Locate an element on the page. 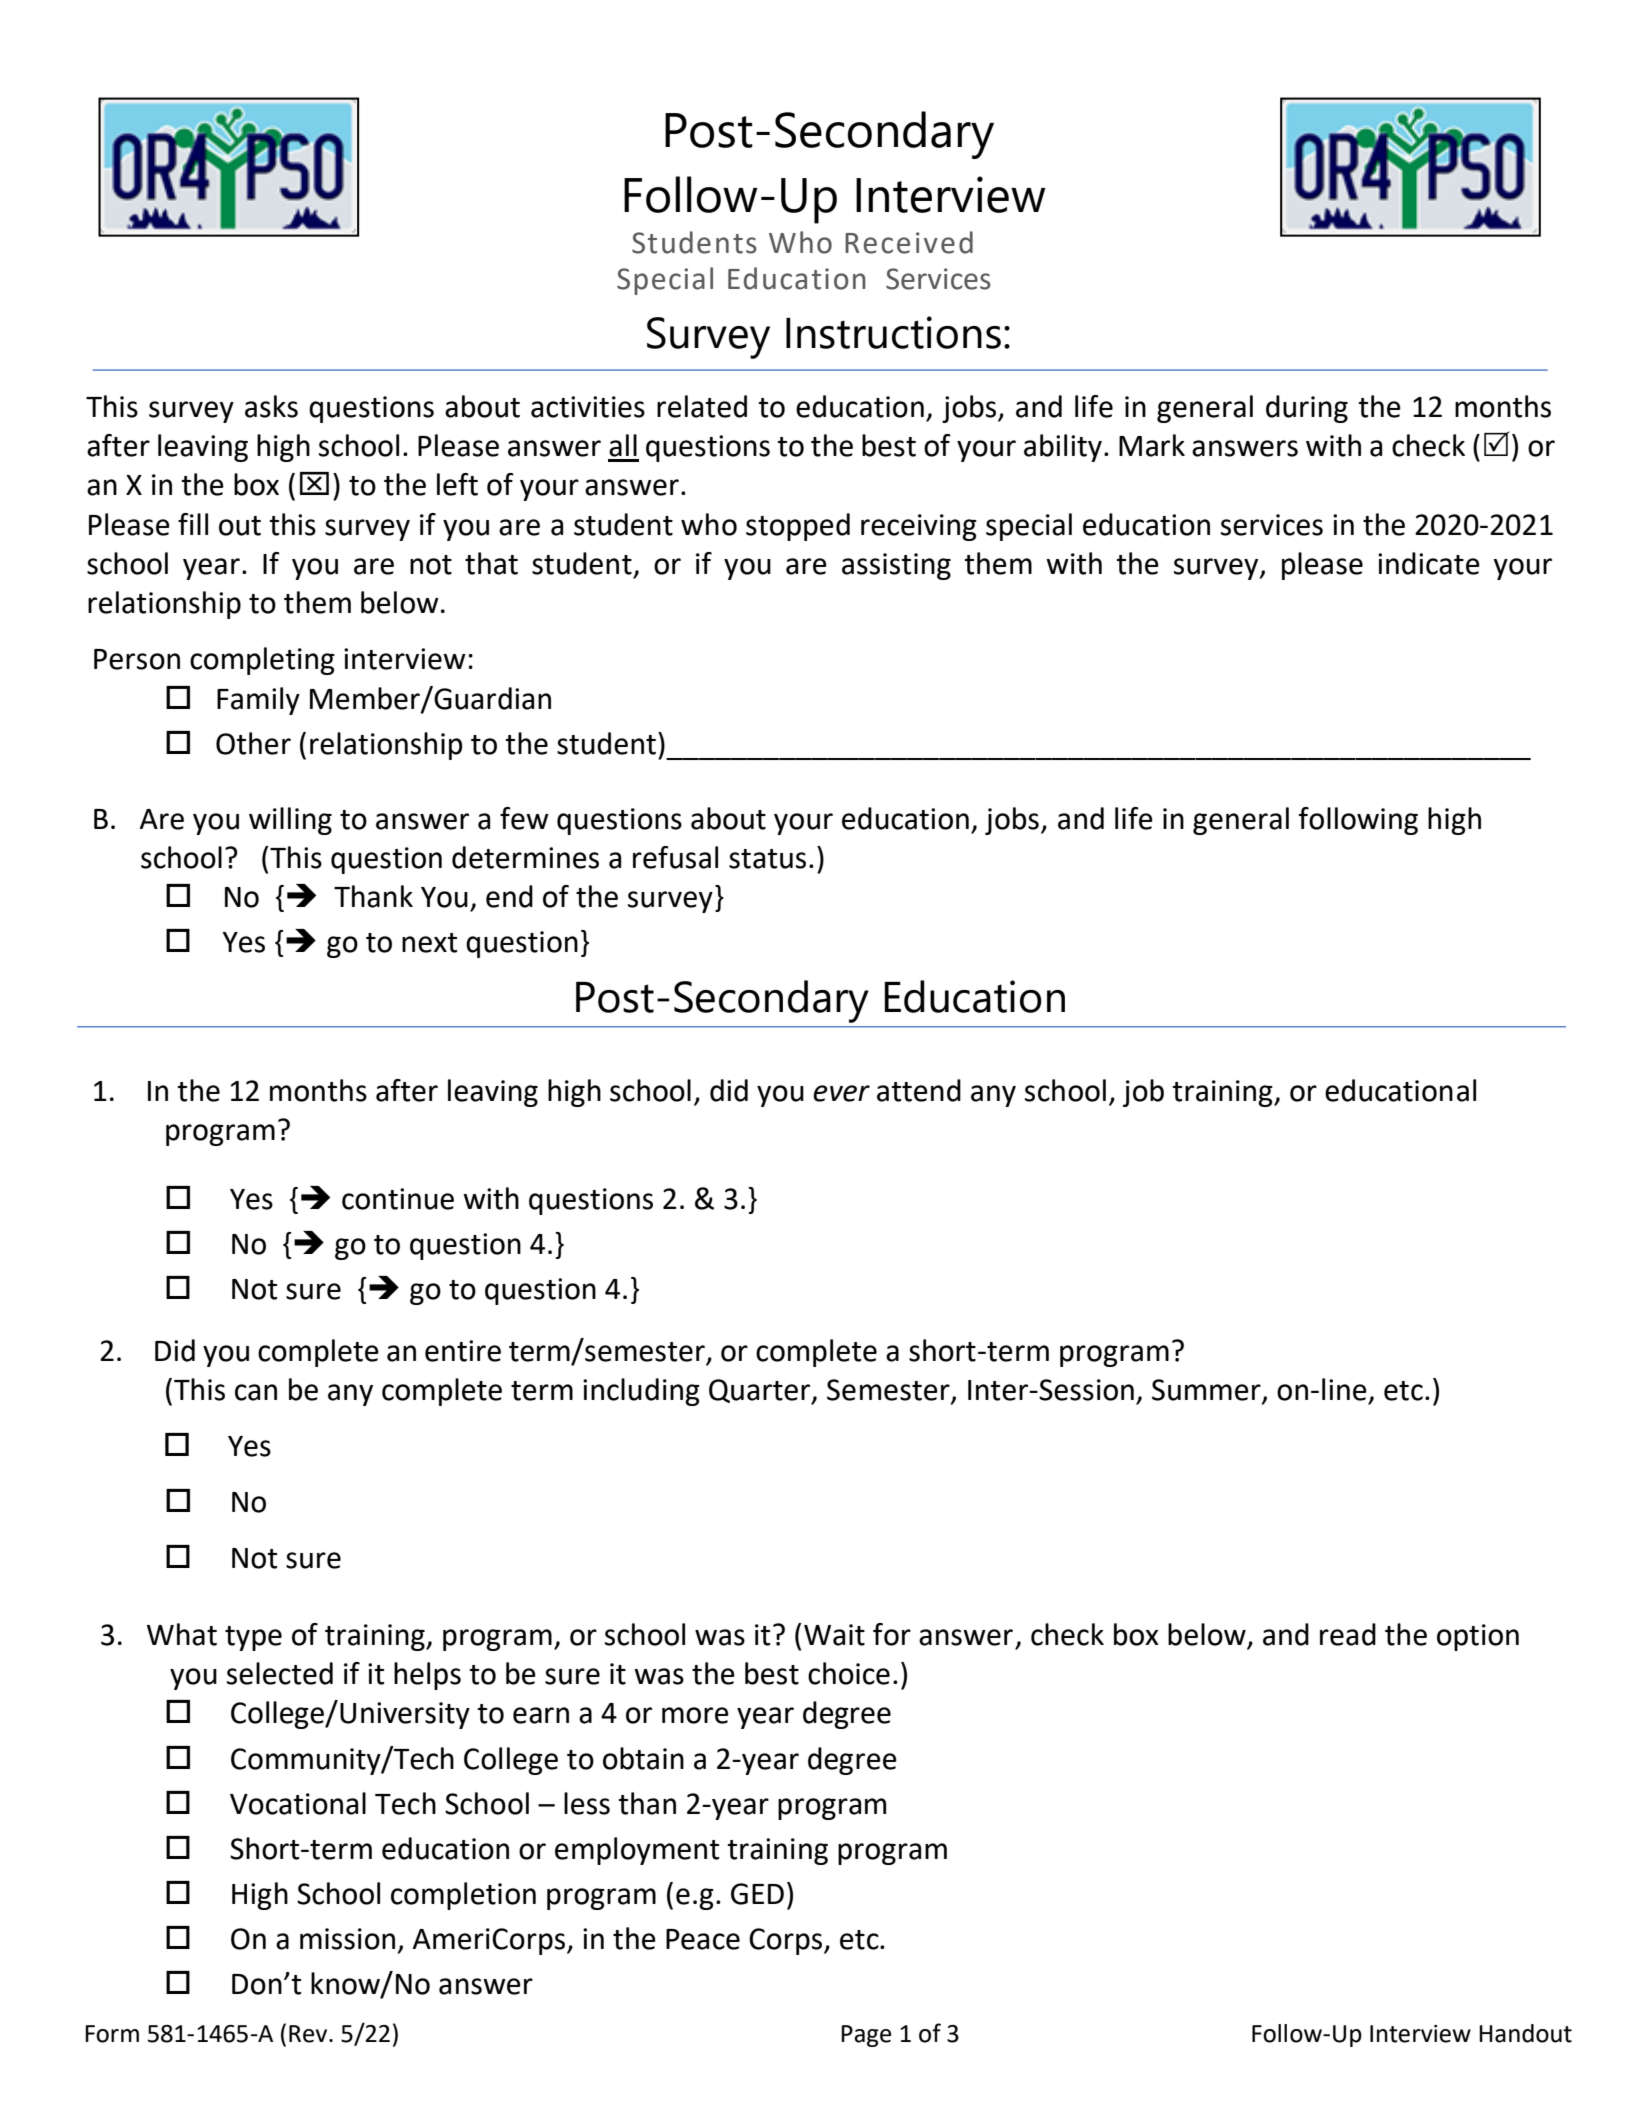 The width and height of the document is (1640, 2122). Rev is located at coordinates (309, 2034).
